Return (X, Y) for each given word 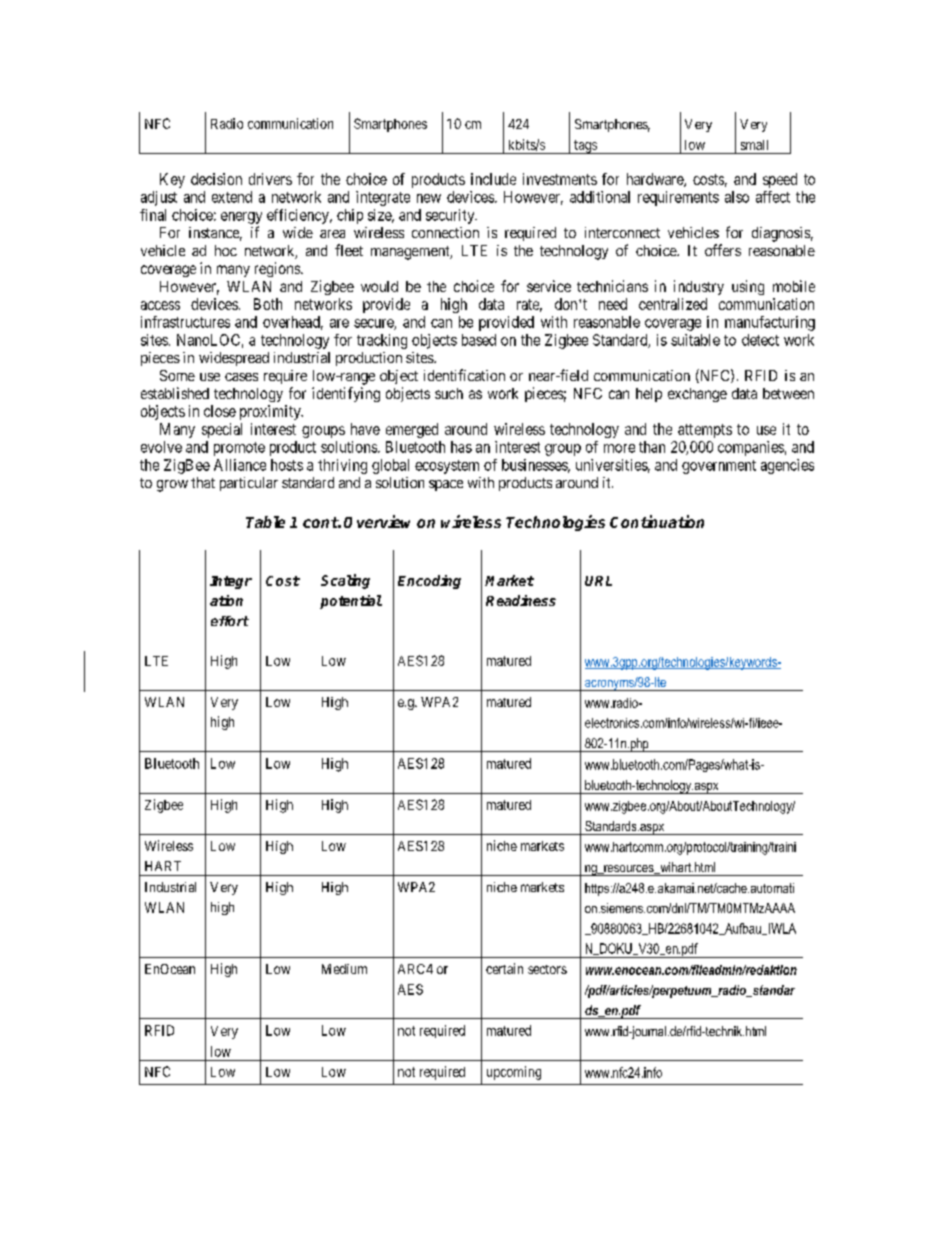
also (737, 197)
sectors (547, 969)
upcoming (514, 1073)
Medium (344, 969)
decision (216, 179)
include (493, 179)
